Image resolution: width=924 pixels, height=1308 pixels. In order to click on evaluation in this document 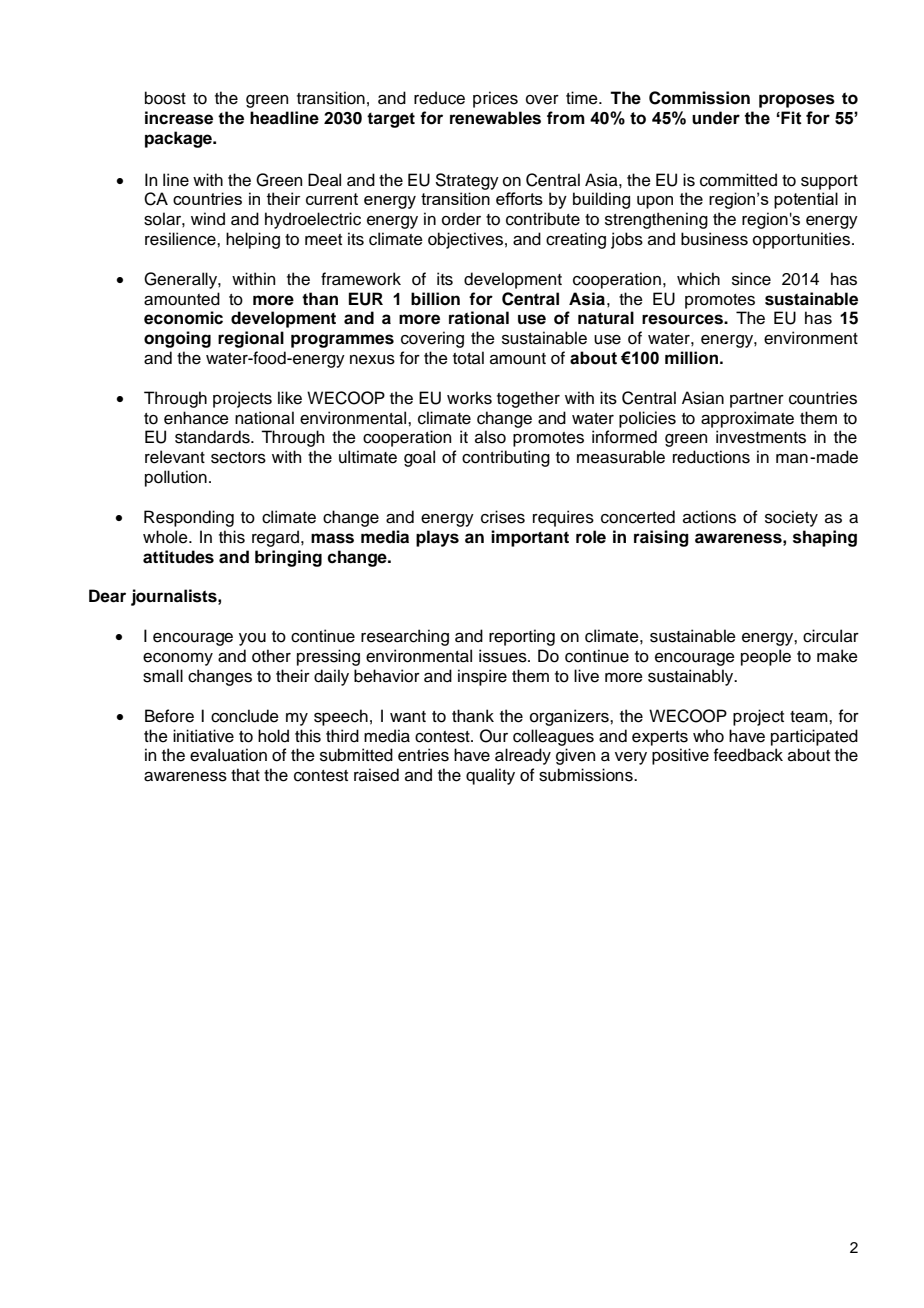, I will do `click(228, 755)`.
